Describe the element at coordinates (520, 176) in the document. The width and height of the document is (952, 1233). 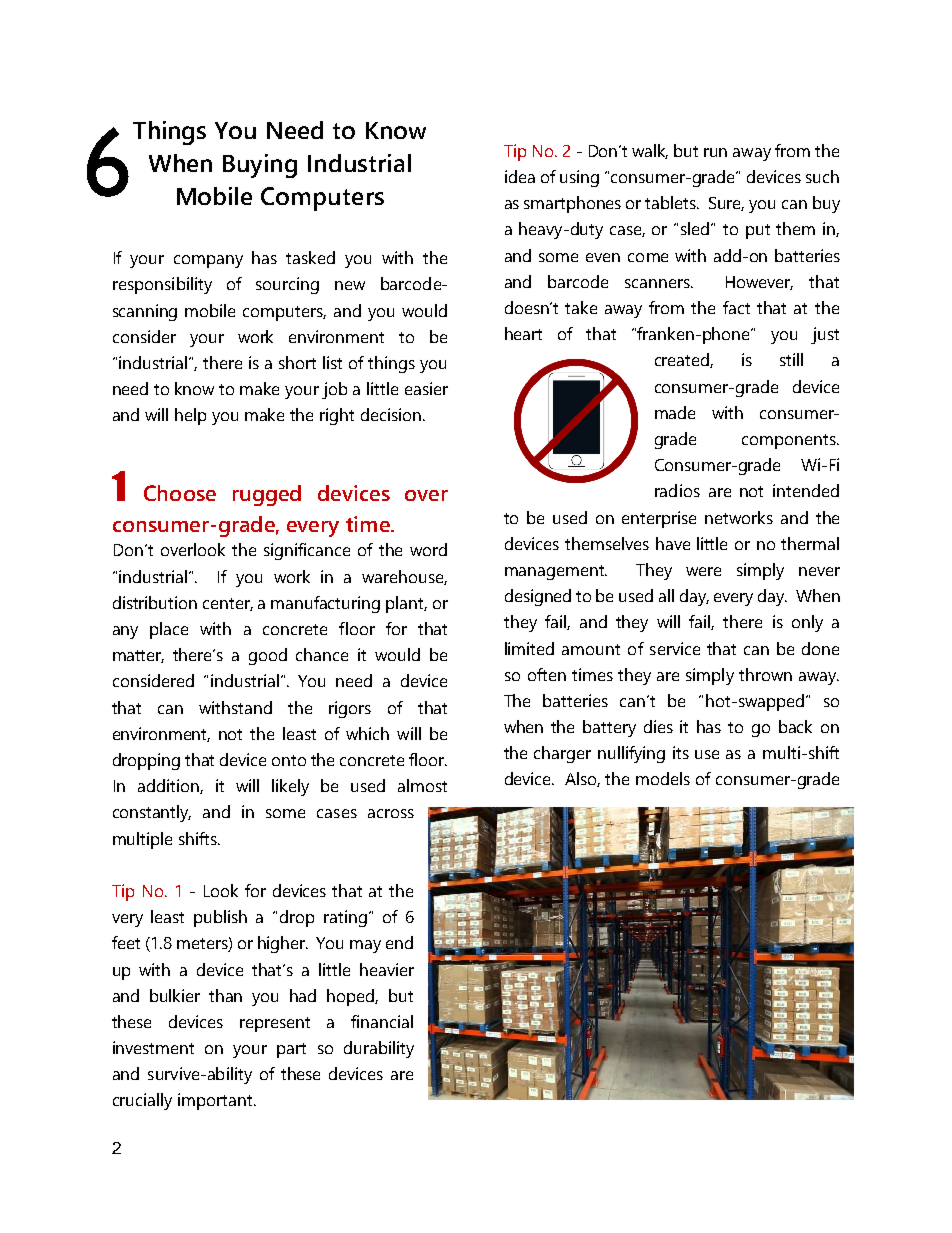
I see `idea` at that location.
